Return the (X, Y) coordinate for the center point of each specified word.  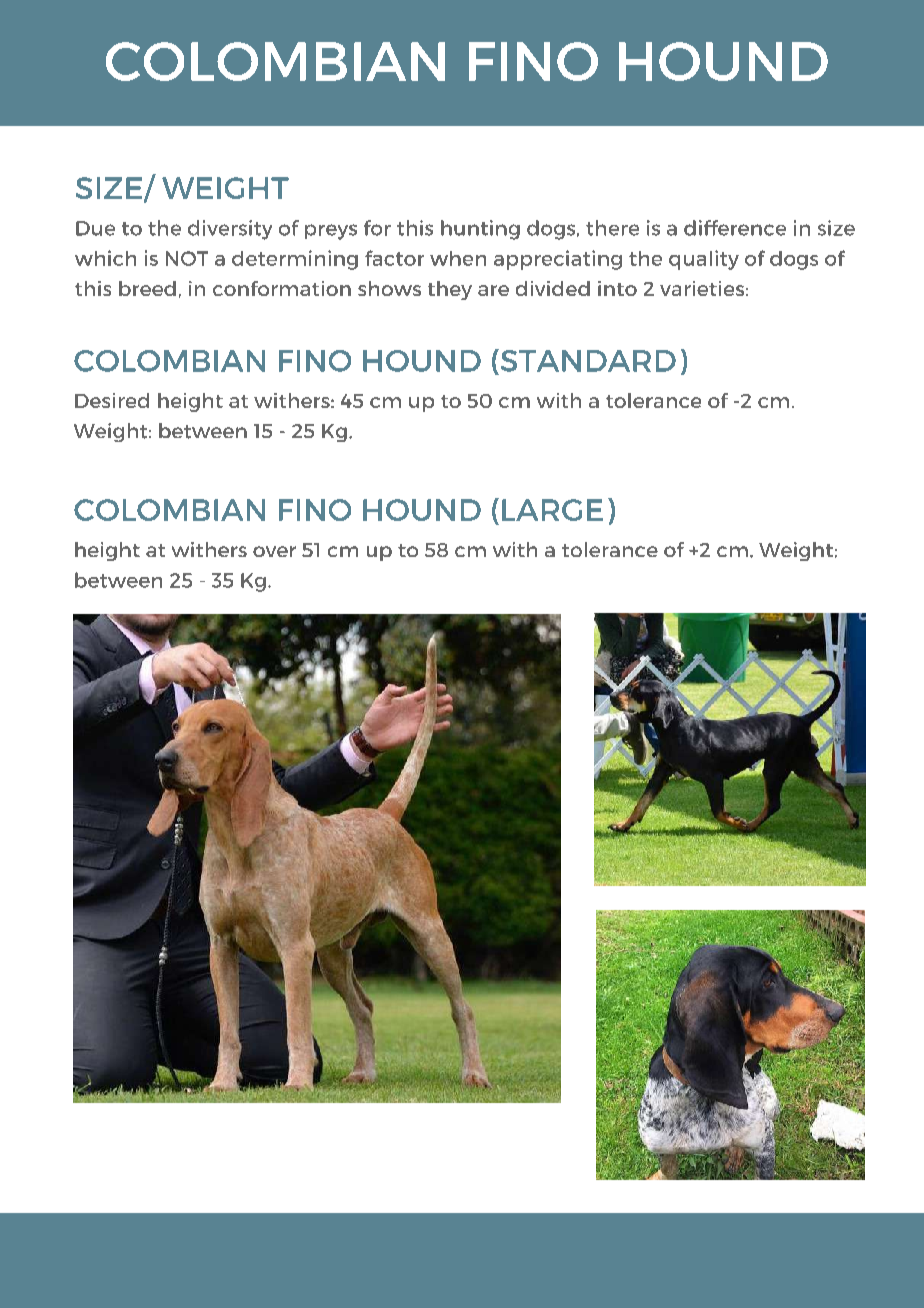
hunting (480, 230)
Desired (112, 400)
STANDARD (587, 360)
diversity (230, 230)
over (274, 551)
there (612, 228)
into (617, 288)
